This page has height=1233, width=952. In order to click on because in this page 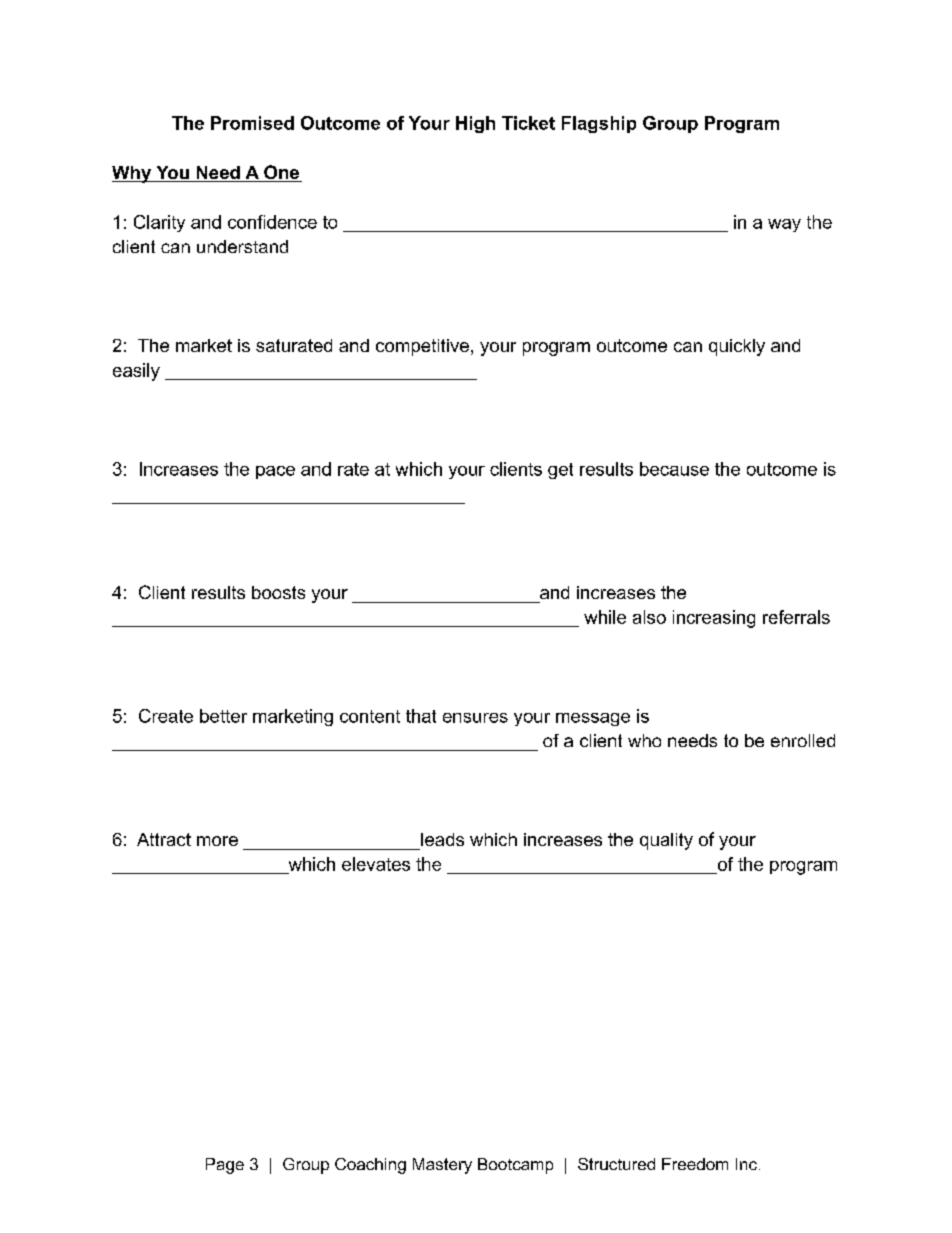, I will do `click(674, 469)`.
